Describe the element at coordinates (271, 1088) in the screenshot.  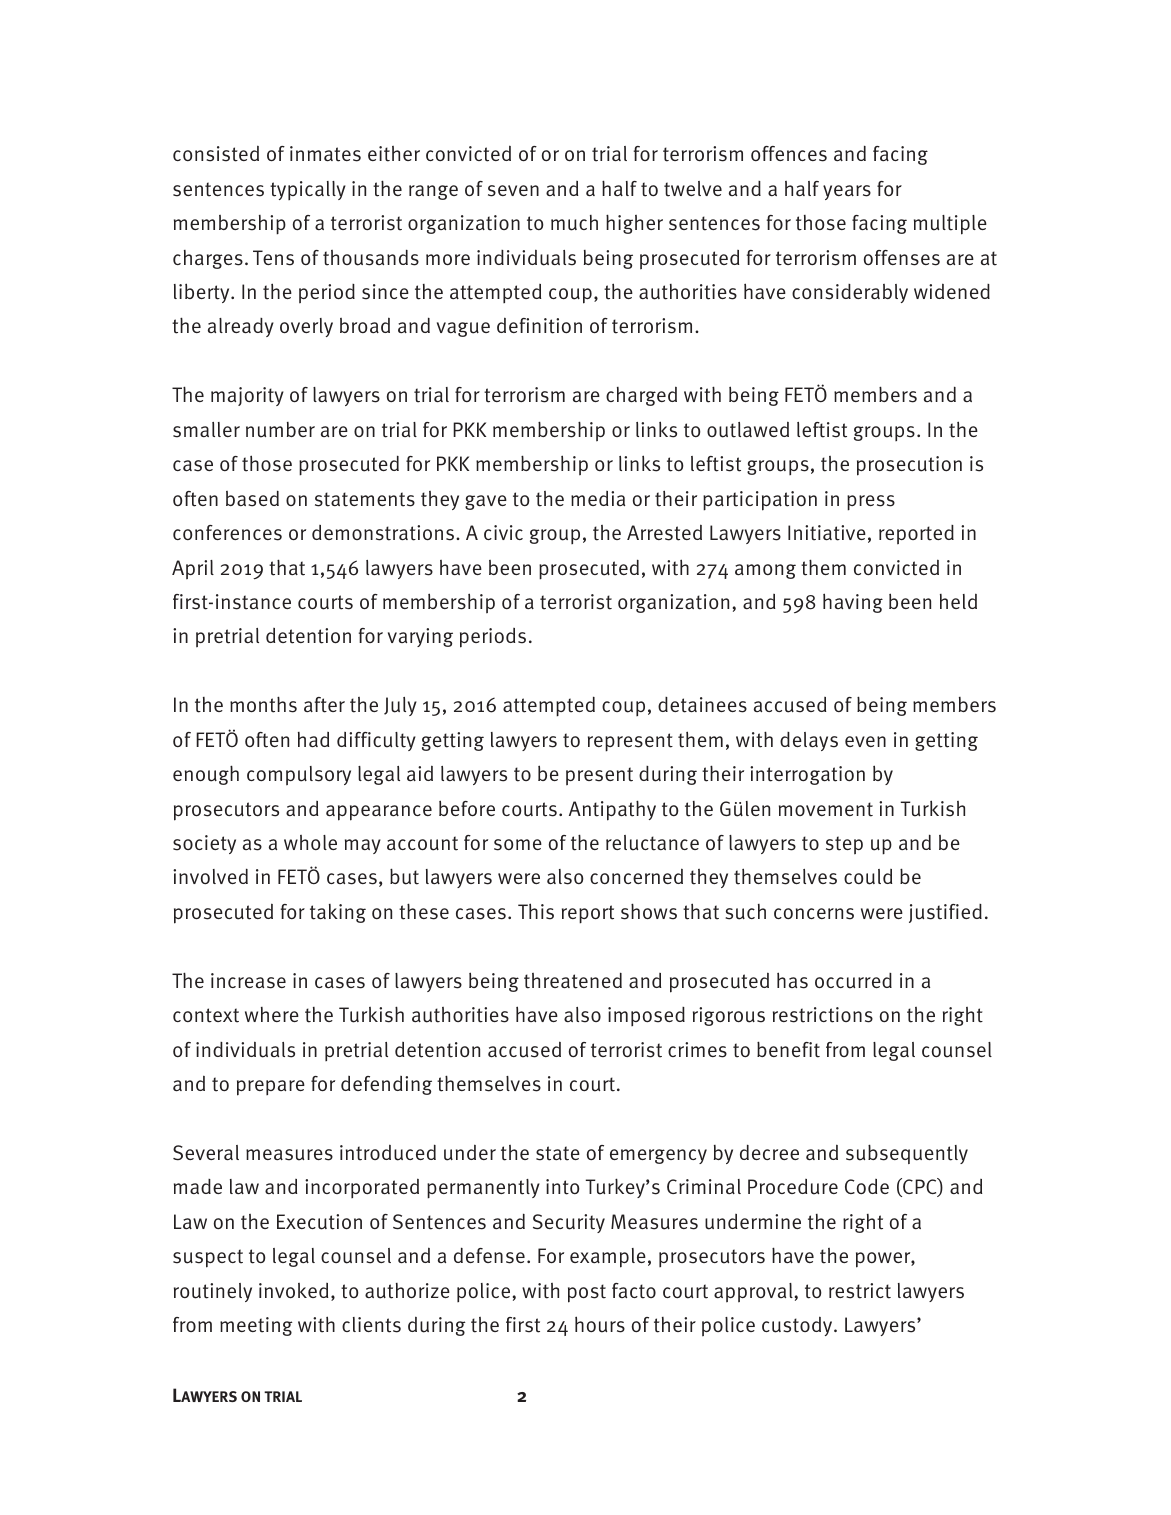
I see `prepare` at that location.
